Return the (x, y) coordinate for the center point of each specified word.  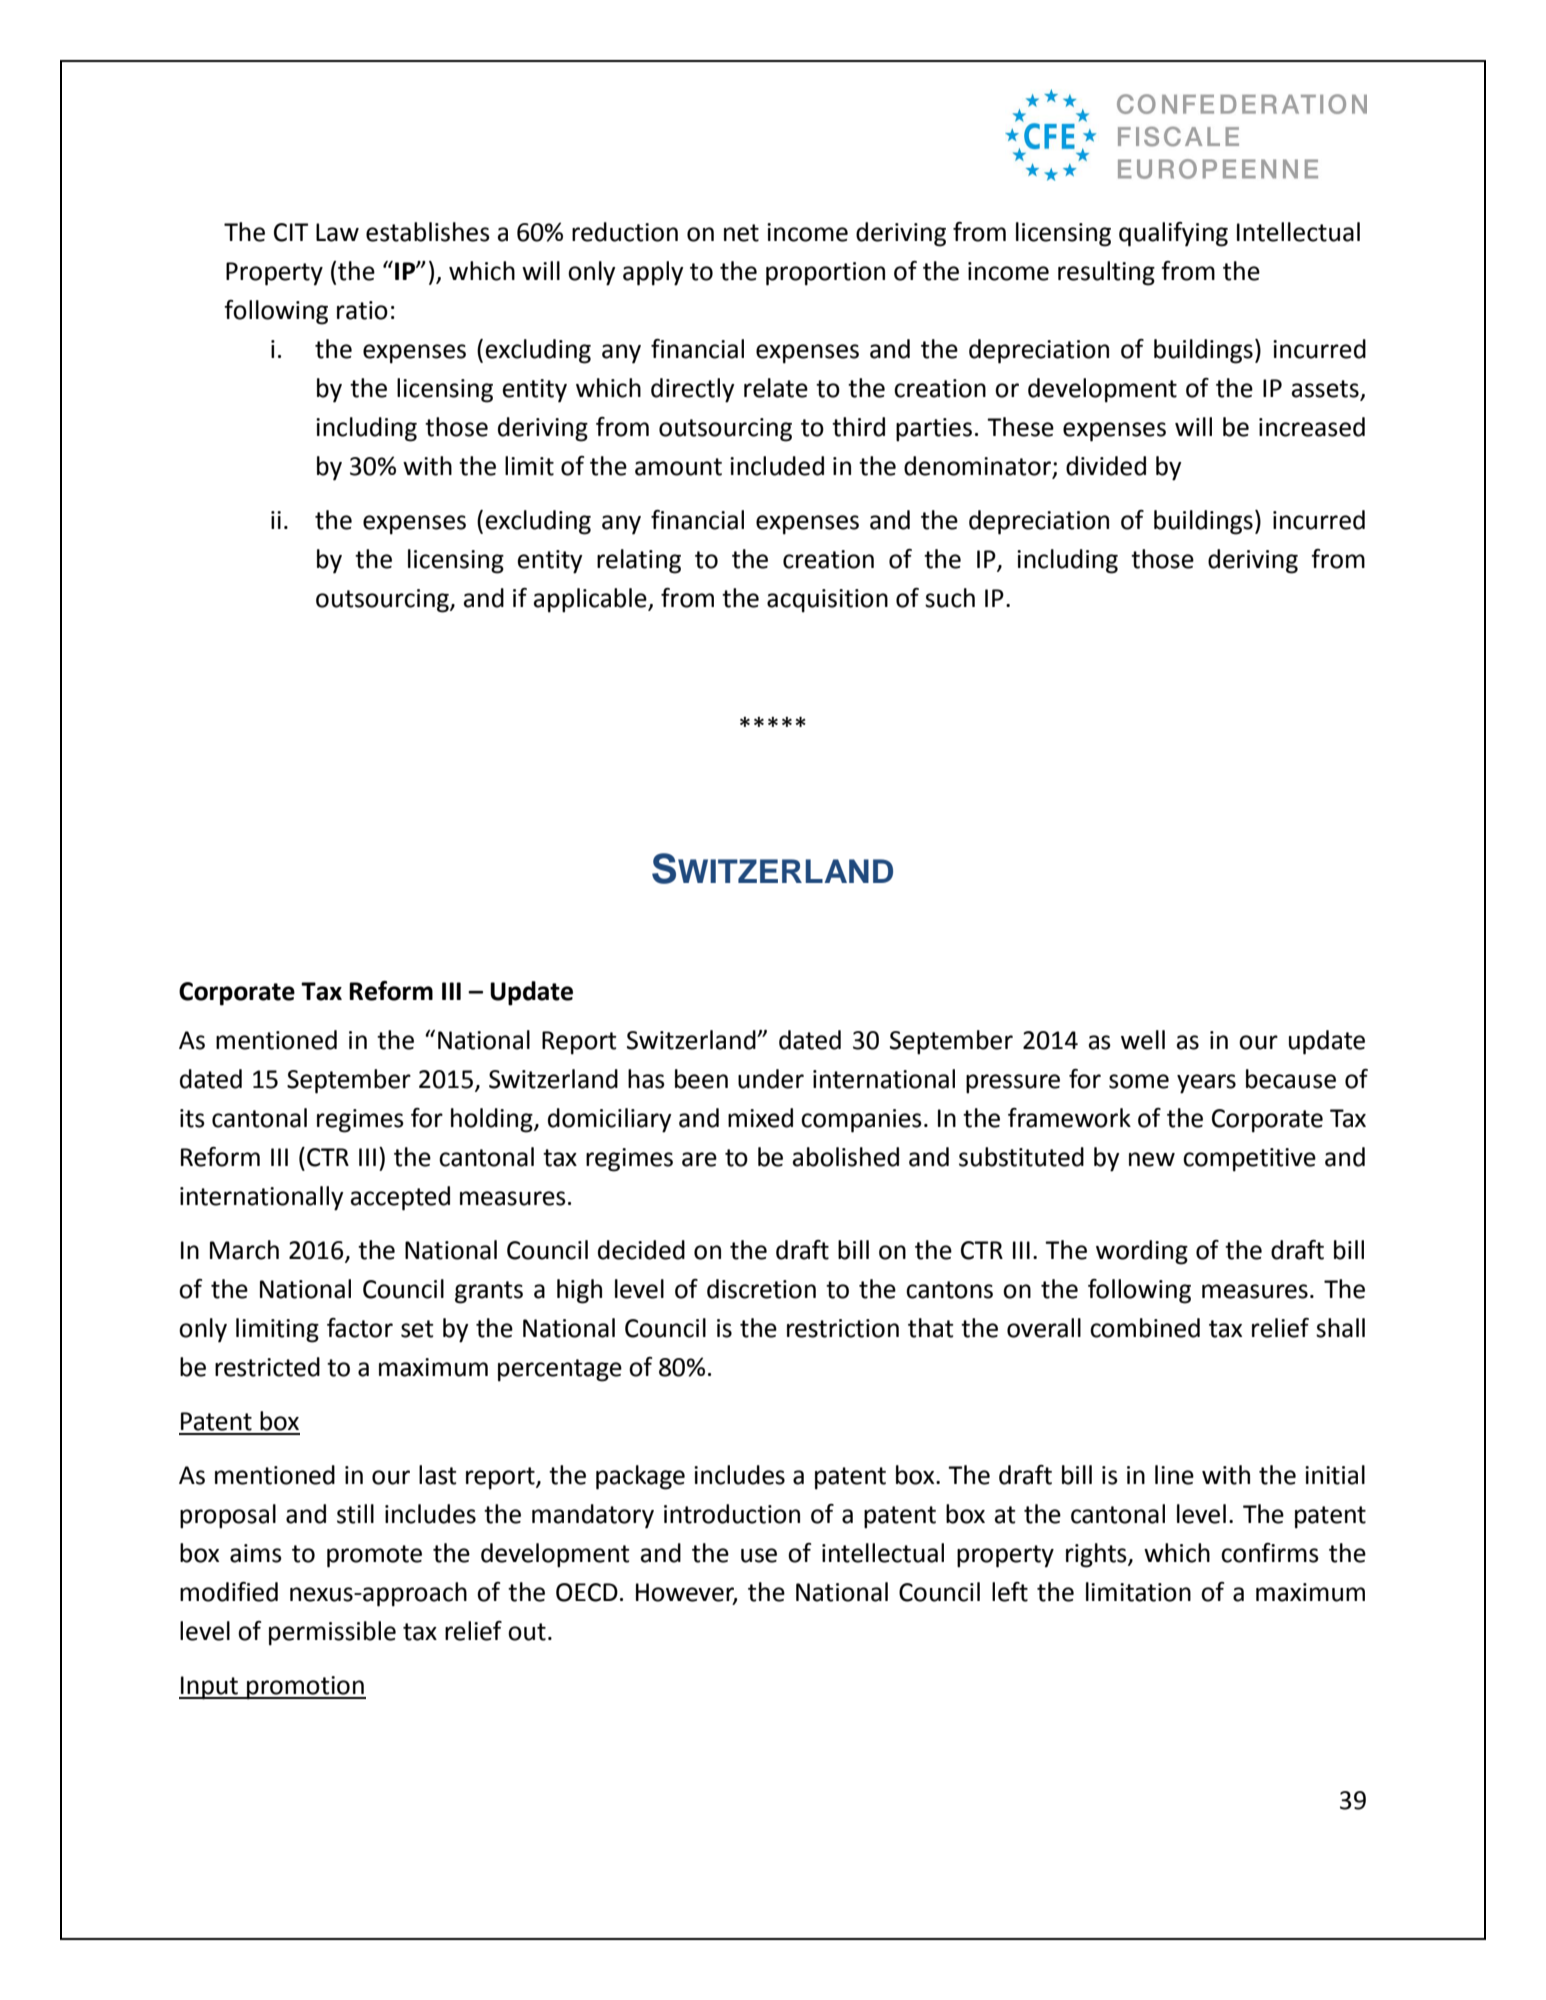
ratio (362, 310)
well (1143, 1040)
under (771, 1079)
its (192, 1118)
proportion (825, 274)
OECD (587, 1592)
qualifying (1173, 234)
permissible (332, 1633)
